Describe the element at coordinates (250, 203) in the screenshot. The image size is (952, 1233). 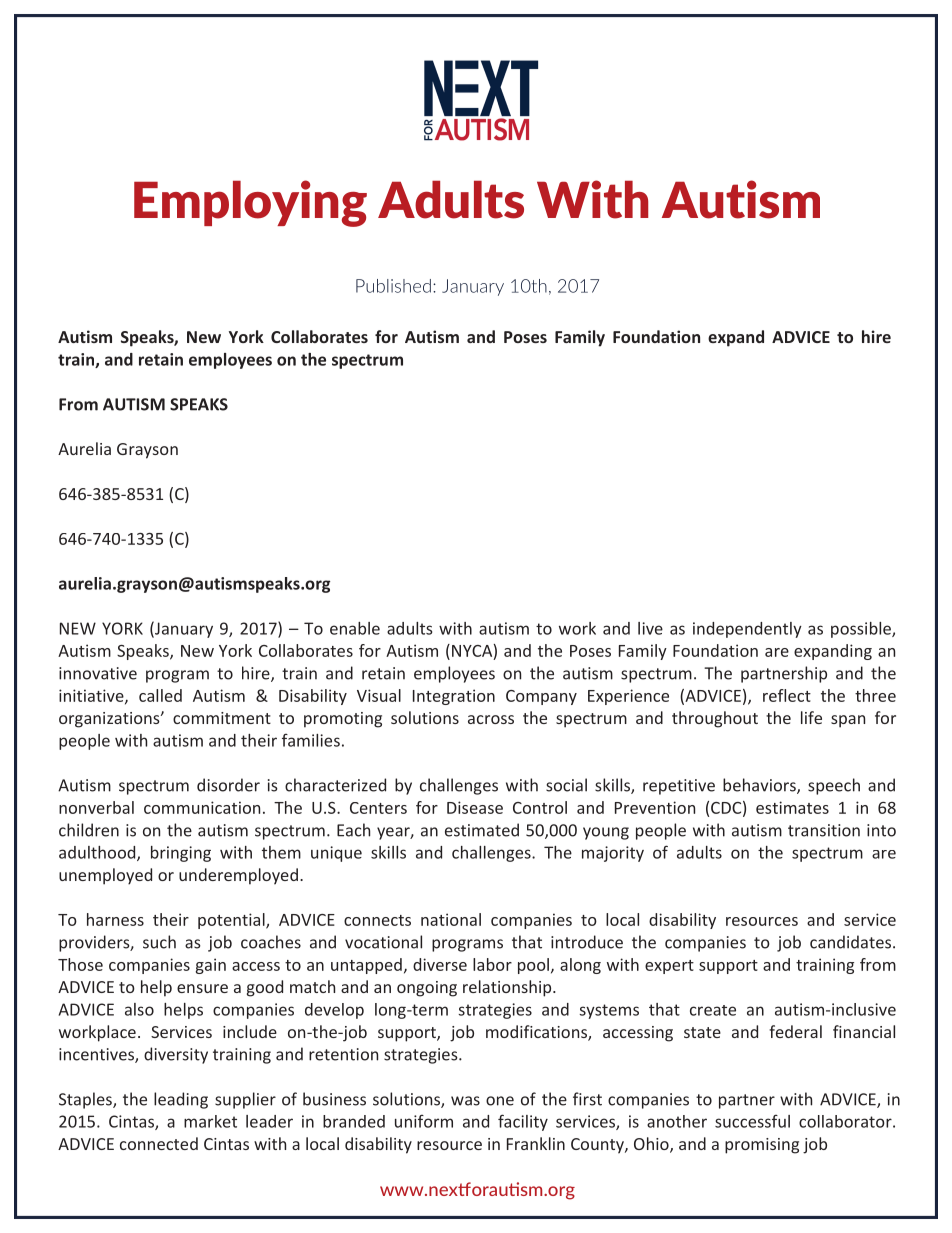
I see `Employing` at that location.
